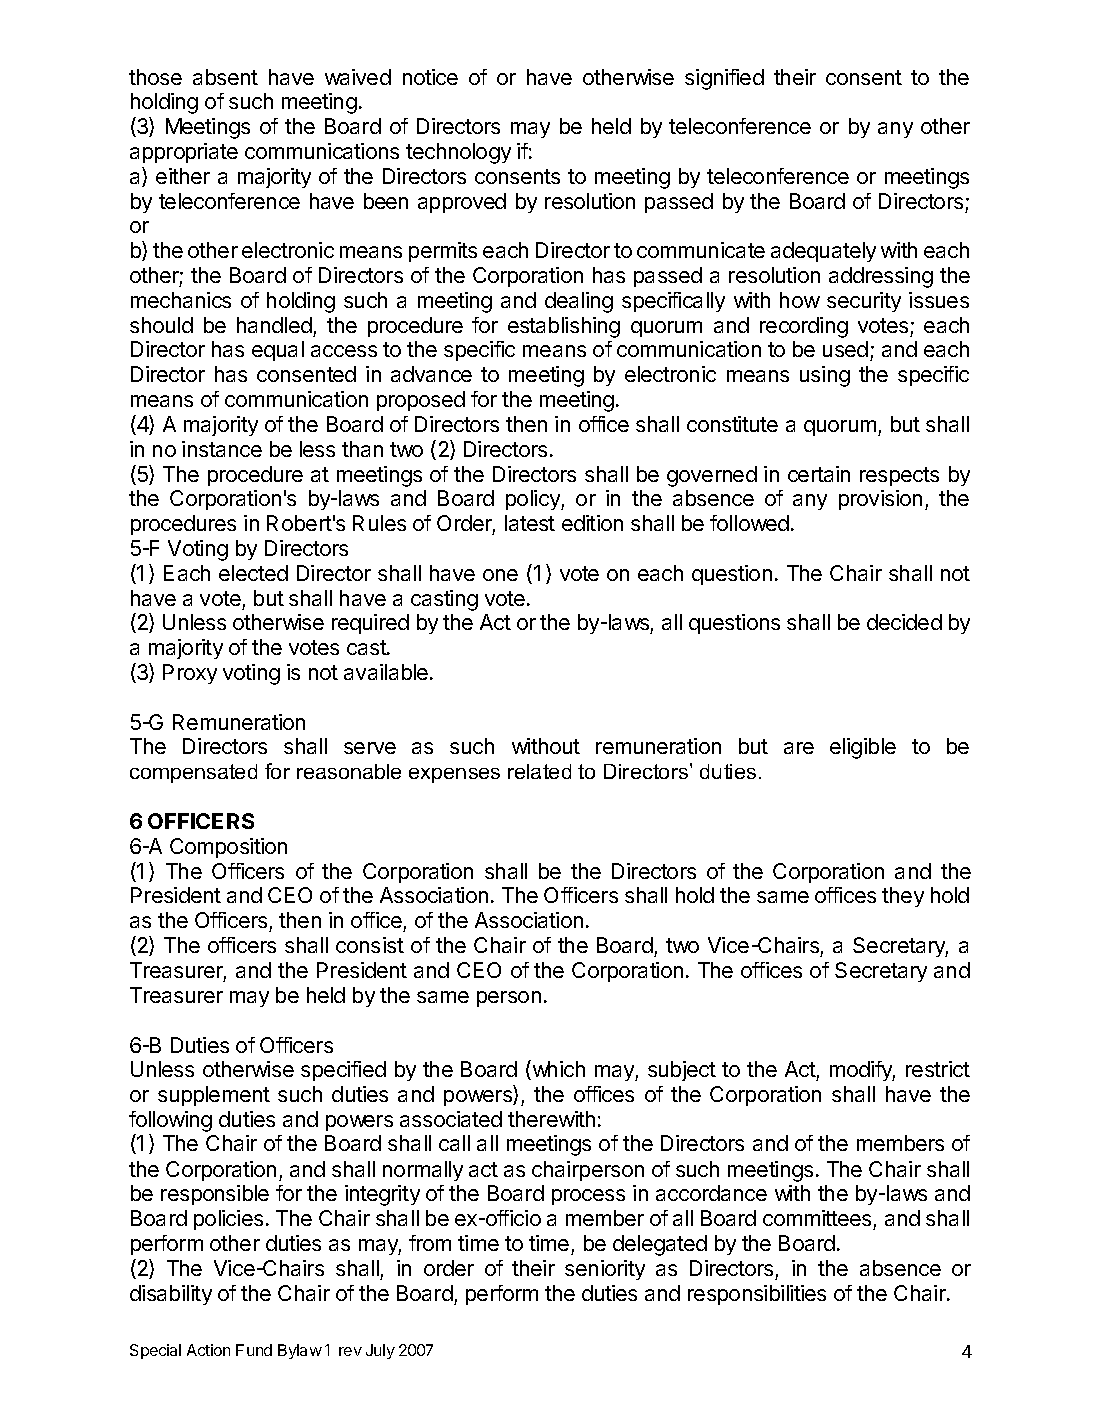  I want to click on latest, so click(530, 523).
